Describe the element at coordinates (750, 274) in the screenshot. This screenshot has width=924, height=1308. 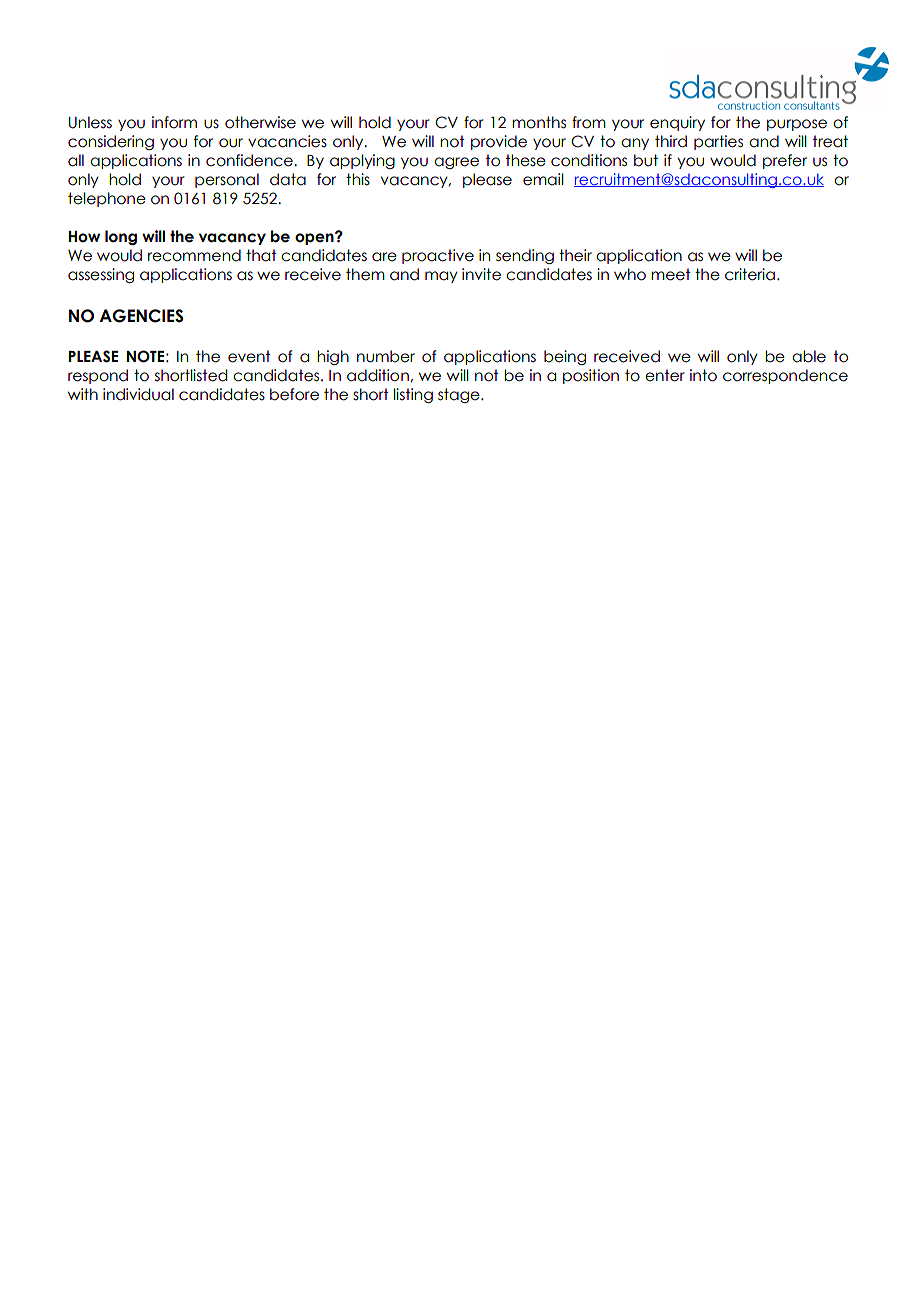
I see `criteria` at that location.
